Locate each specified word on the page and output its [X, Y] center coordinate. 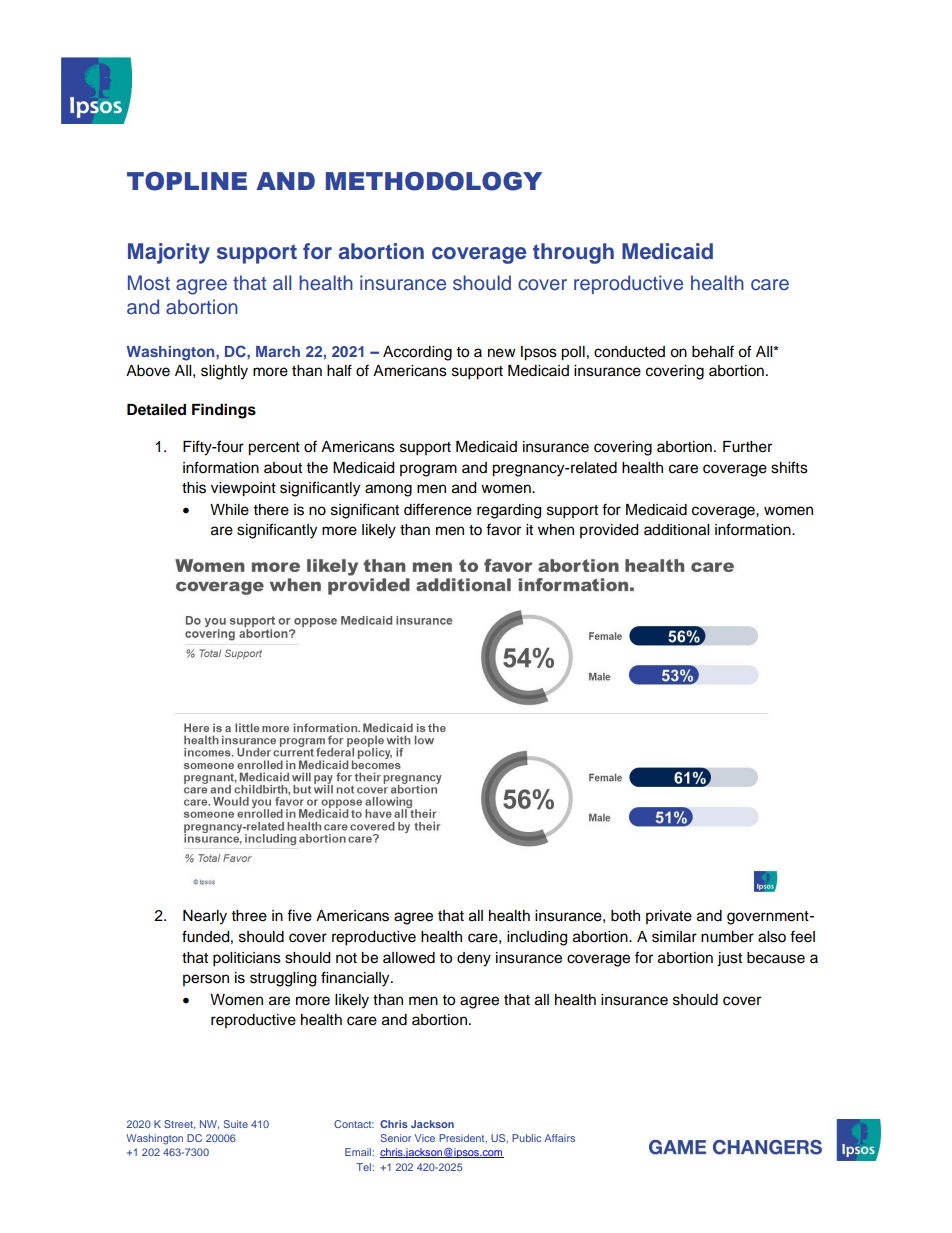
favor [503, 529]
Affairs [559, 1138]
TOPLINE [187, 181]
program [428, 470]
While [229, 510]
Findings [224, 411]
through [573, 253]
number [727, 937]
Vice [425, 1138]
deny [474, 959]
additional [676, 530]
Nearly [205, 917]
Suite [236, 1124]
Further [747, 447]
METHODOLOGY [434, 181]
